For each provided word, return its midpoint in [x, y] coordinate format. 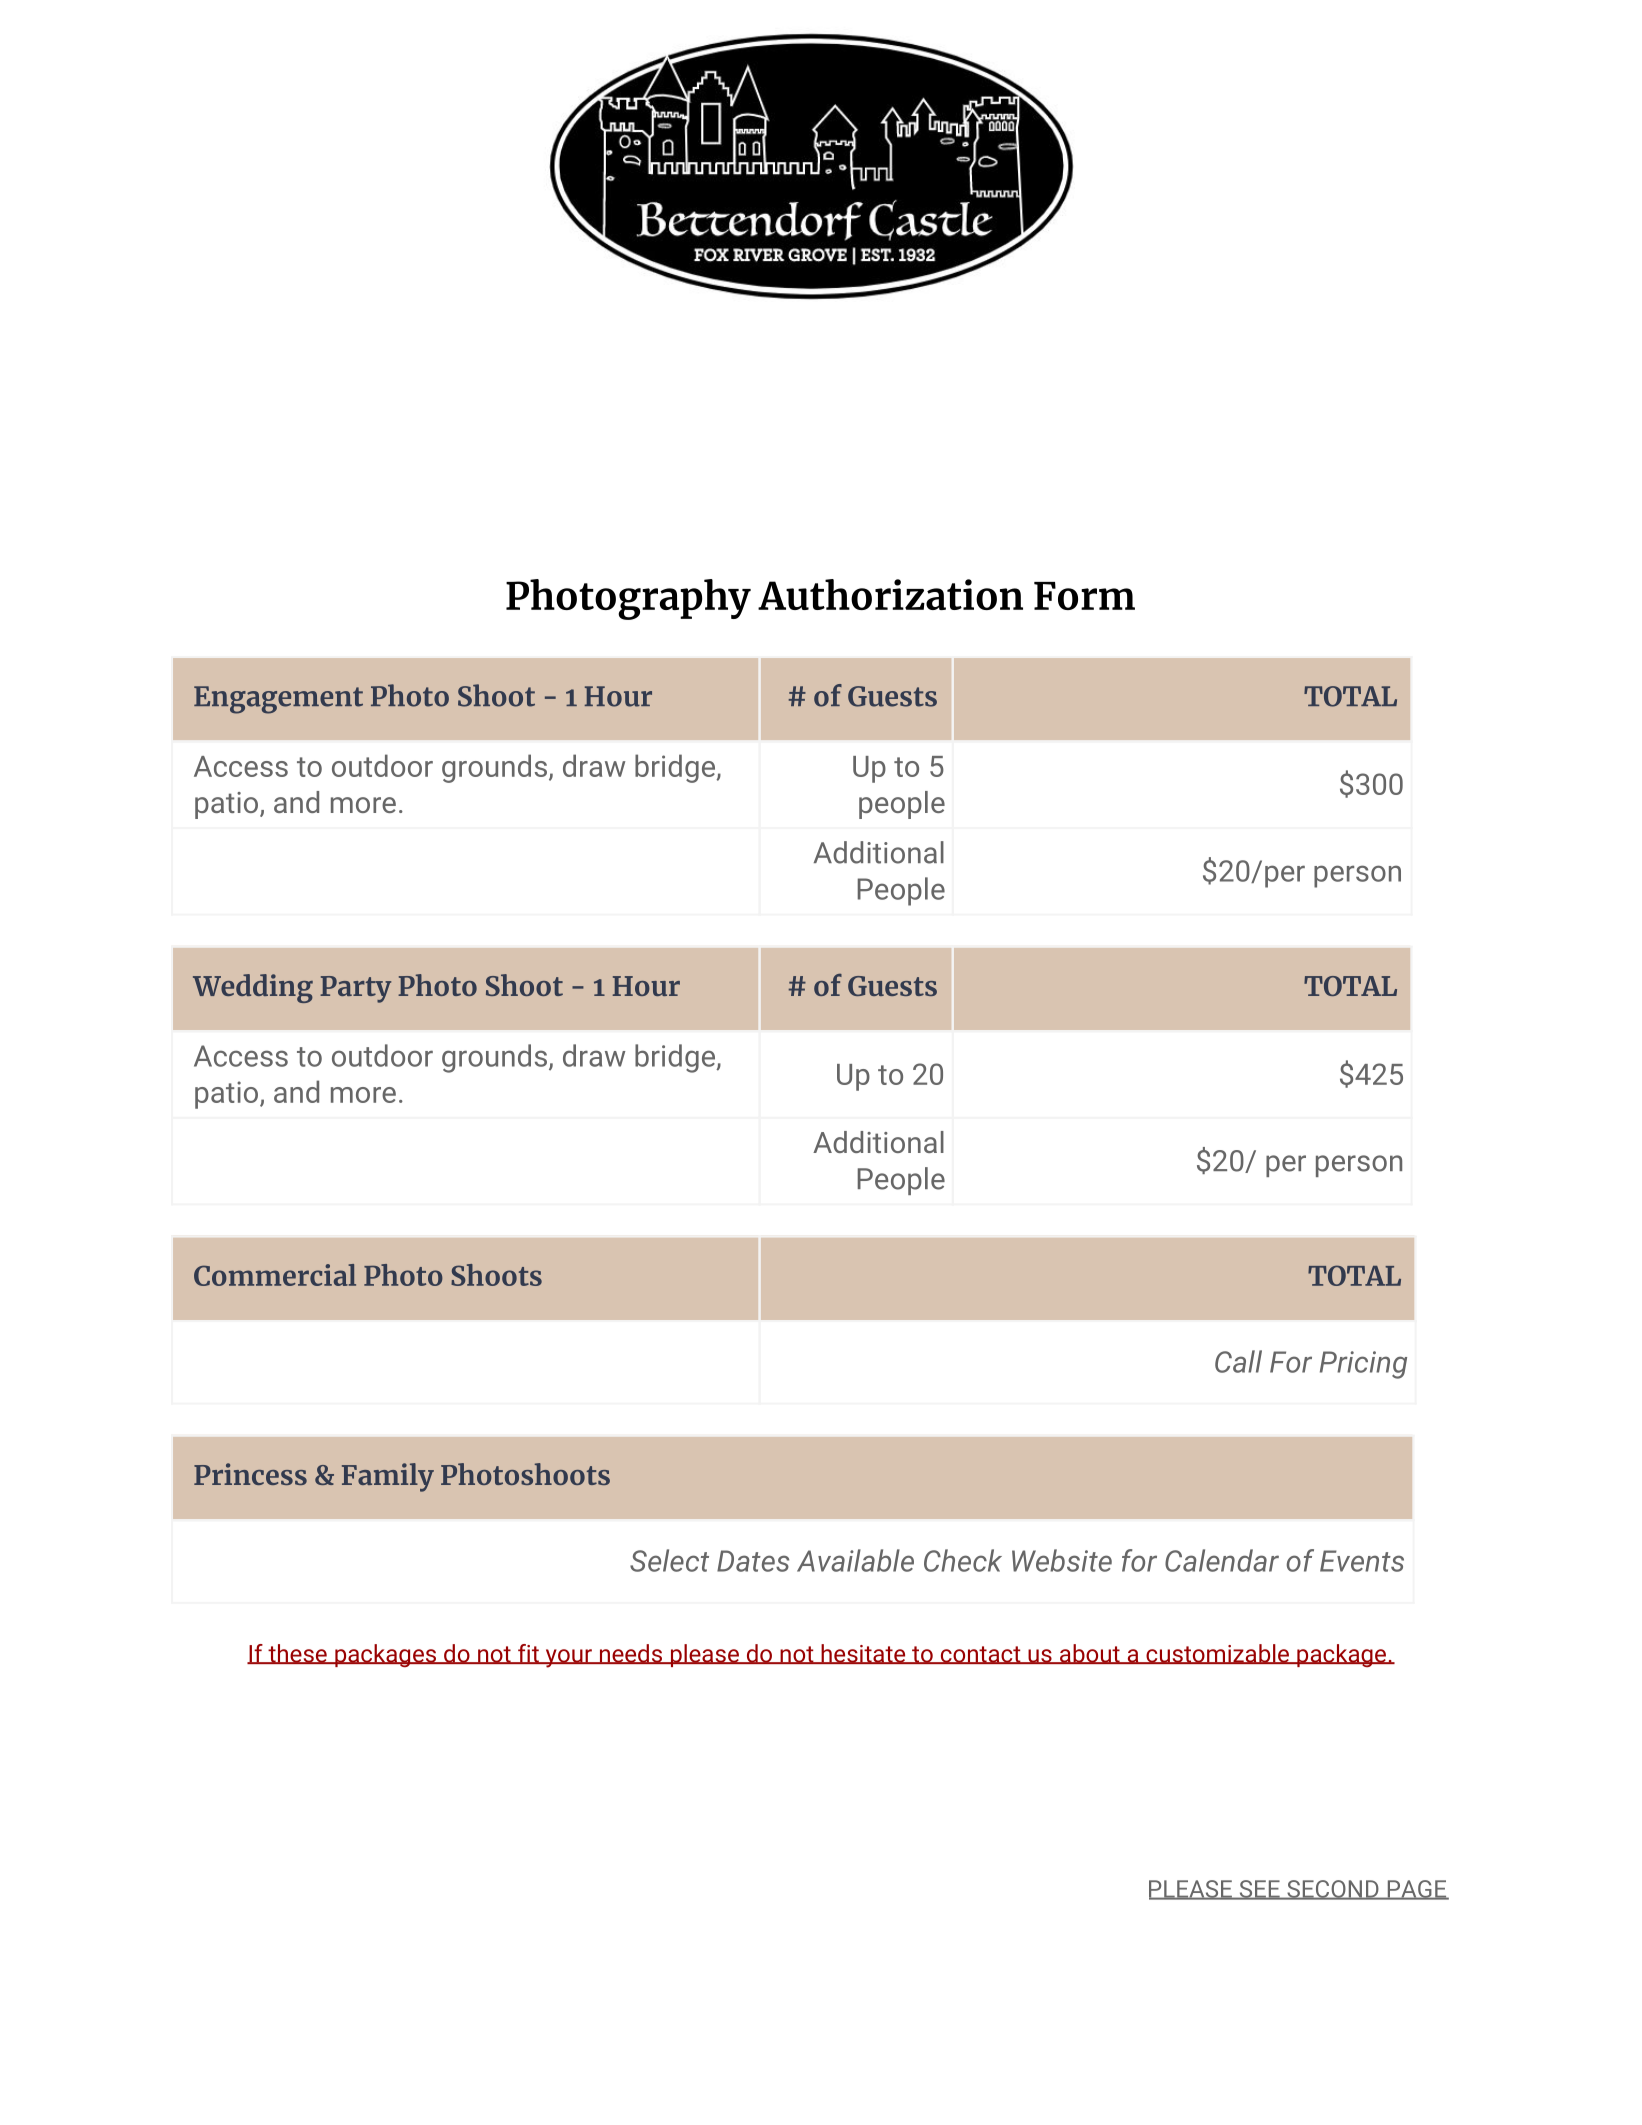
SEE [1259, 1890]
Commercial [275, 1275]
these [297, 1654]
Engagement [278, 700]
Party [355, 989]
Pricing [1363, 1365]
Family [388, 1477]
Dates [753, 1561]
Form [1084, 596]
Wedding [253, 988]
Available [855, 1560]
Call [1238, 1361]
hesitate [862, 1654]
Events [1362, 1561]
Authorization [890, 594]
